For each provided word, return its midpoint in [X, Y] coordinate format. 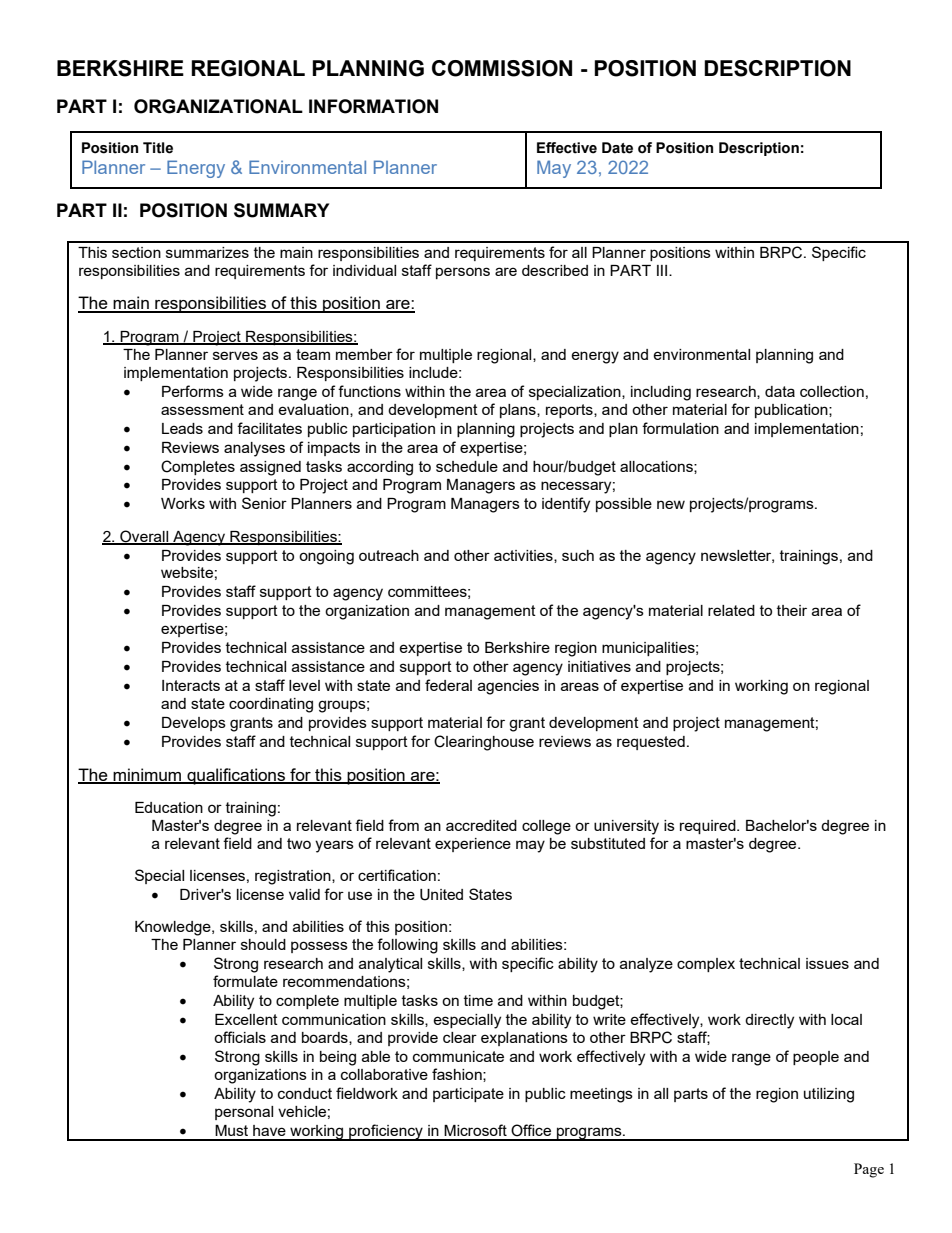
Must [231, 1130]
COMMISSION [502, 68]
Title [158, 148]
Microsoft [475, 1130]
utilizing [829, 1095]
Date [617, 148]
